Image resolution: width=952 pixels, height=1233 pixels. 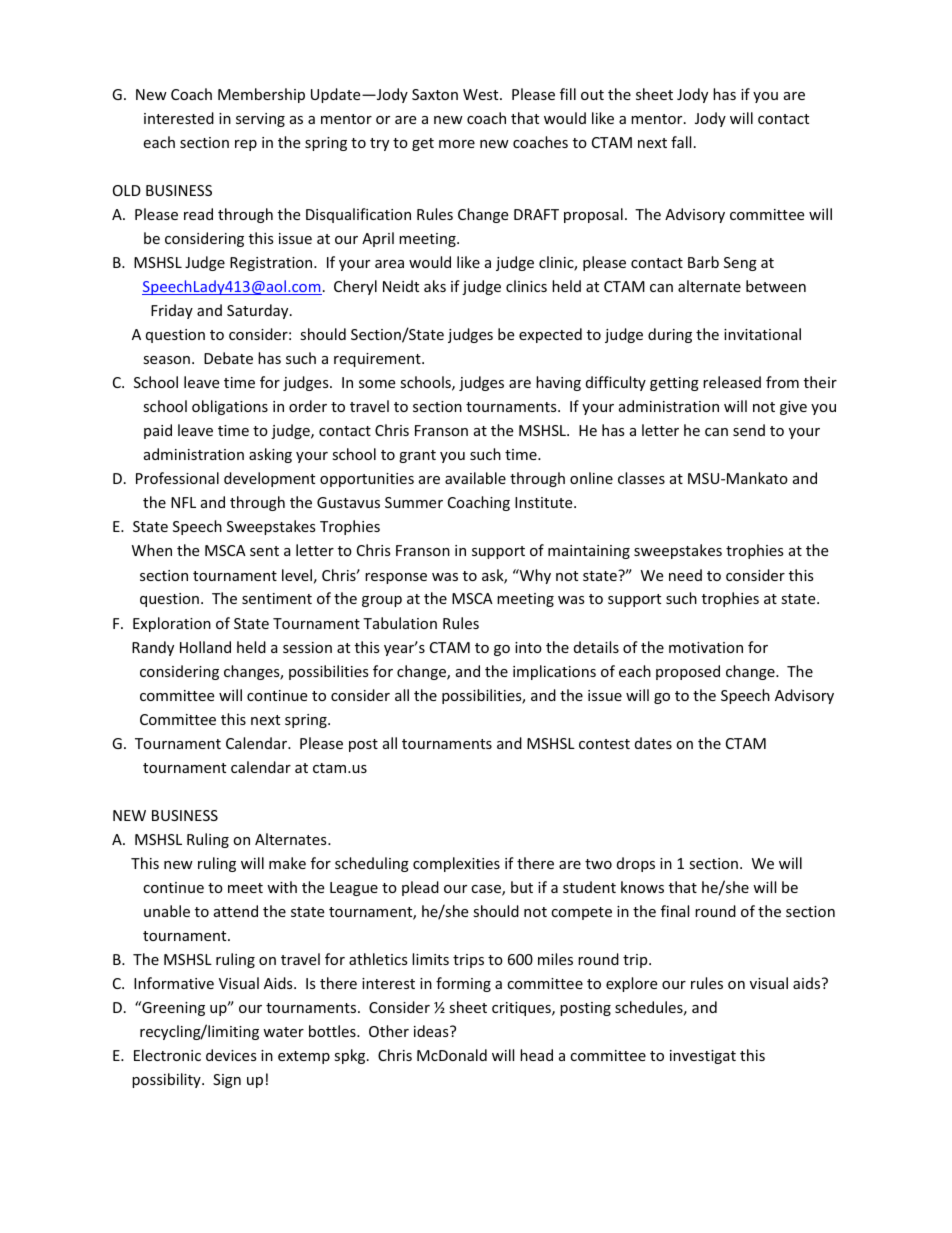 I want to click on complexities, so click(x=456, y=864).
